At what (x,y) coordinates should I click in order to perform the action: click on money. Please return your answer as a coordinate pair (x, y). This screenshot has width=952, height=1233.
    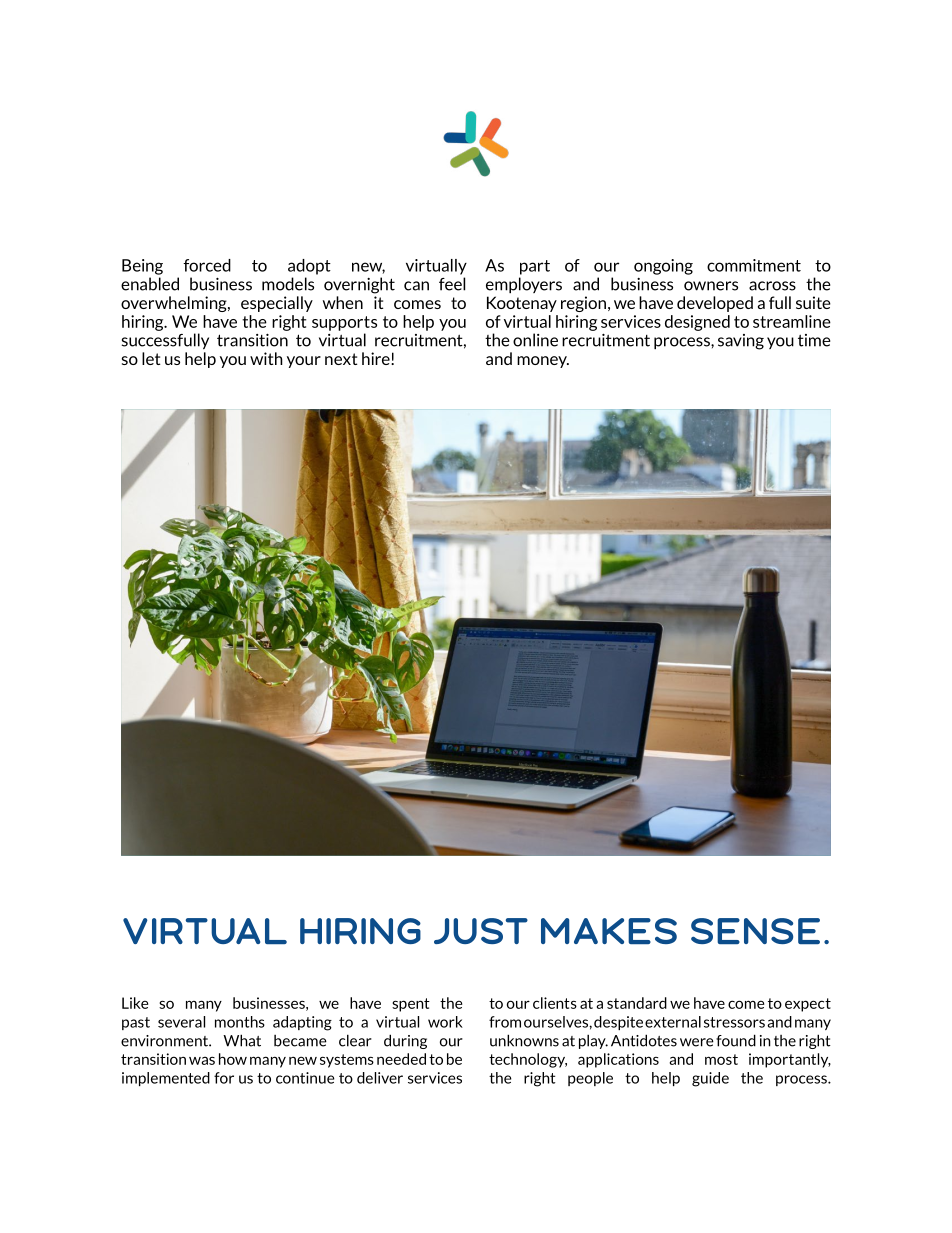
    Looking at the image, I should click on (543, 362).
